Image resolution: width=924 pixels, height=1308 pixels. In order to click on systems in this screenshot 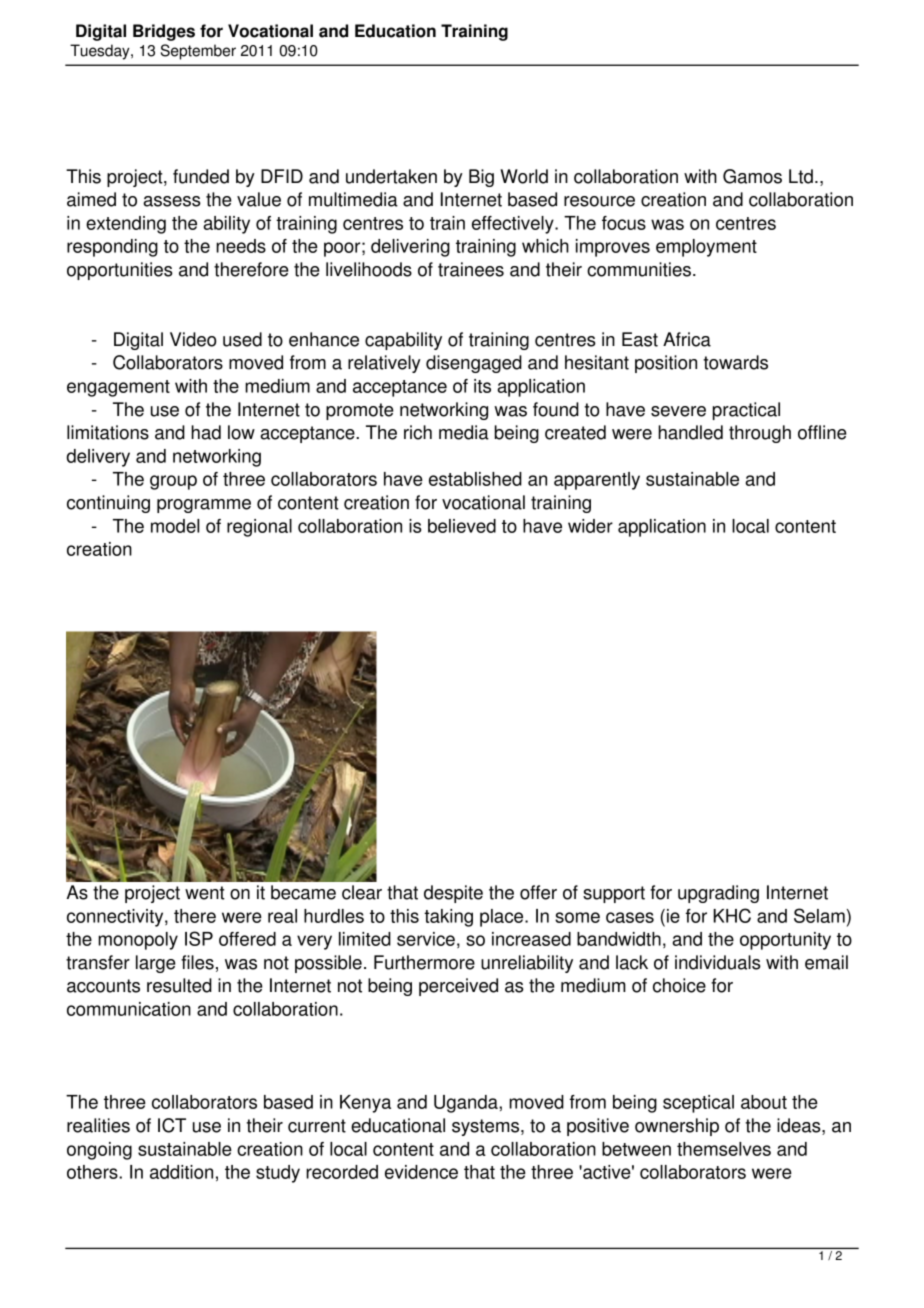, I will do `click(487, 1127)`.
